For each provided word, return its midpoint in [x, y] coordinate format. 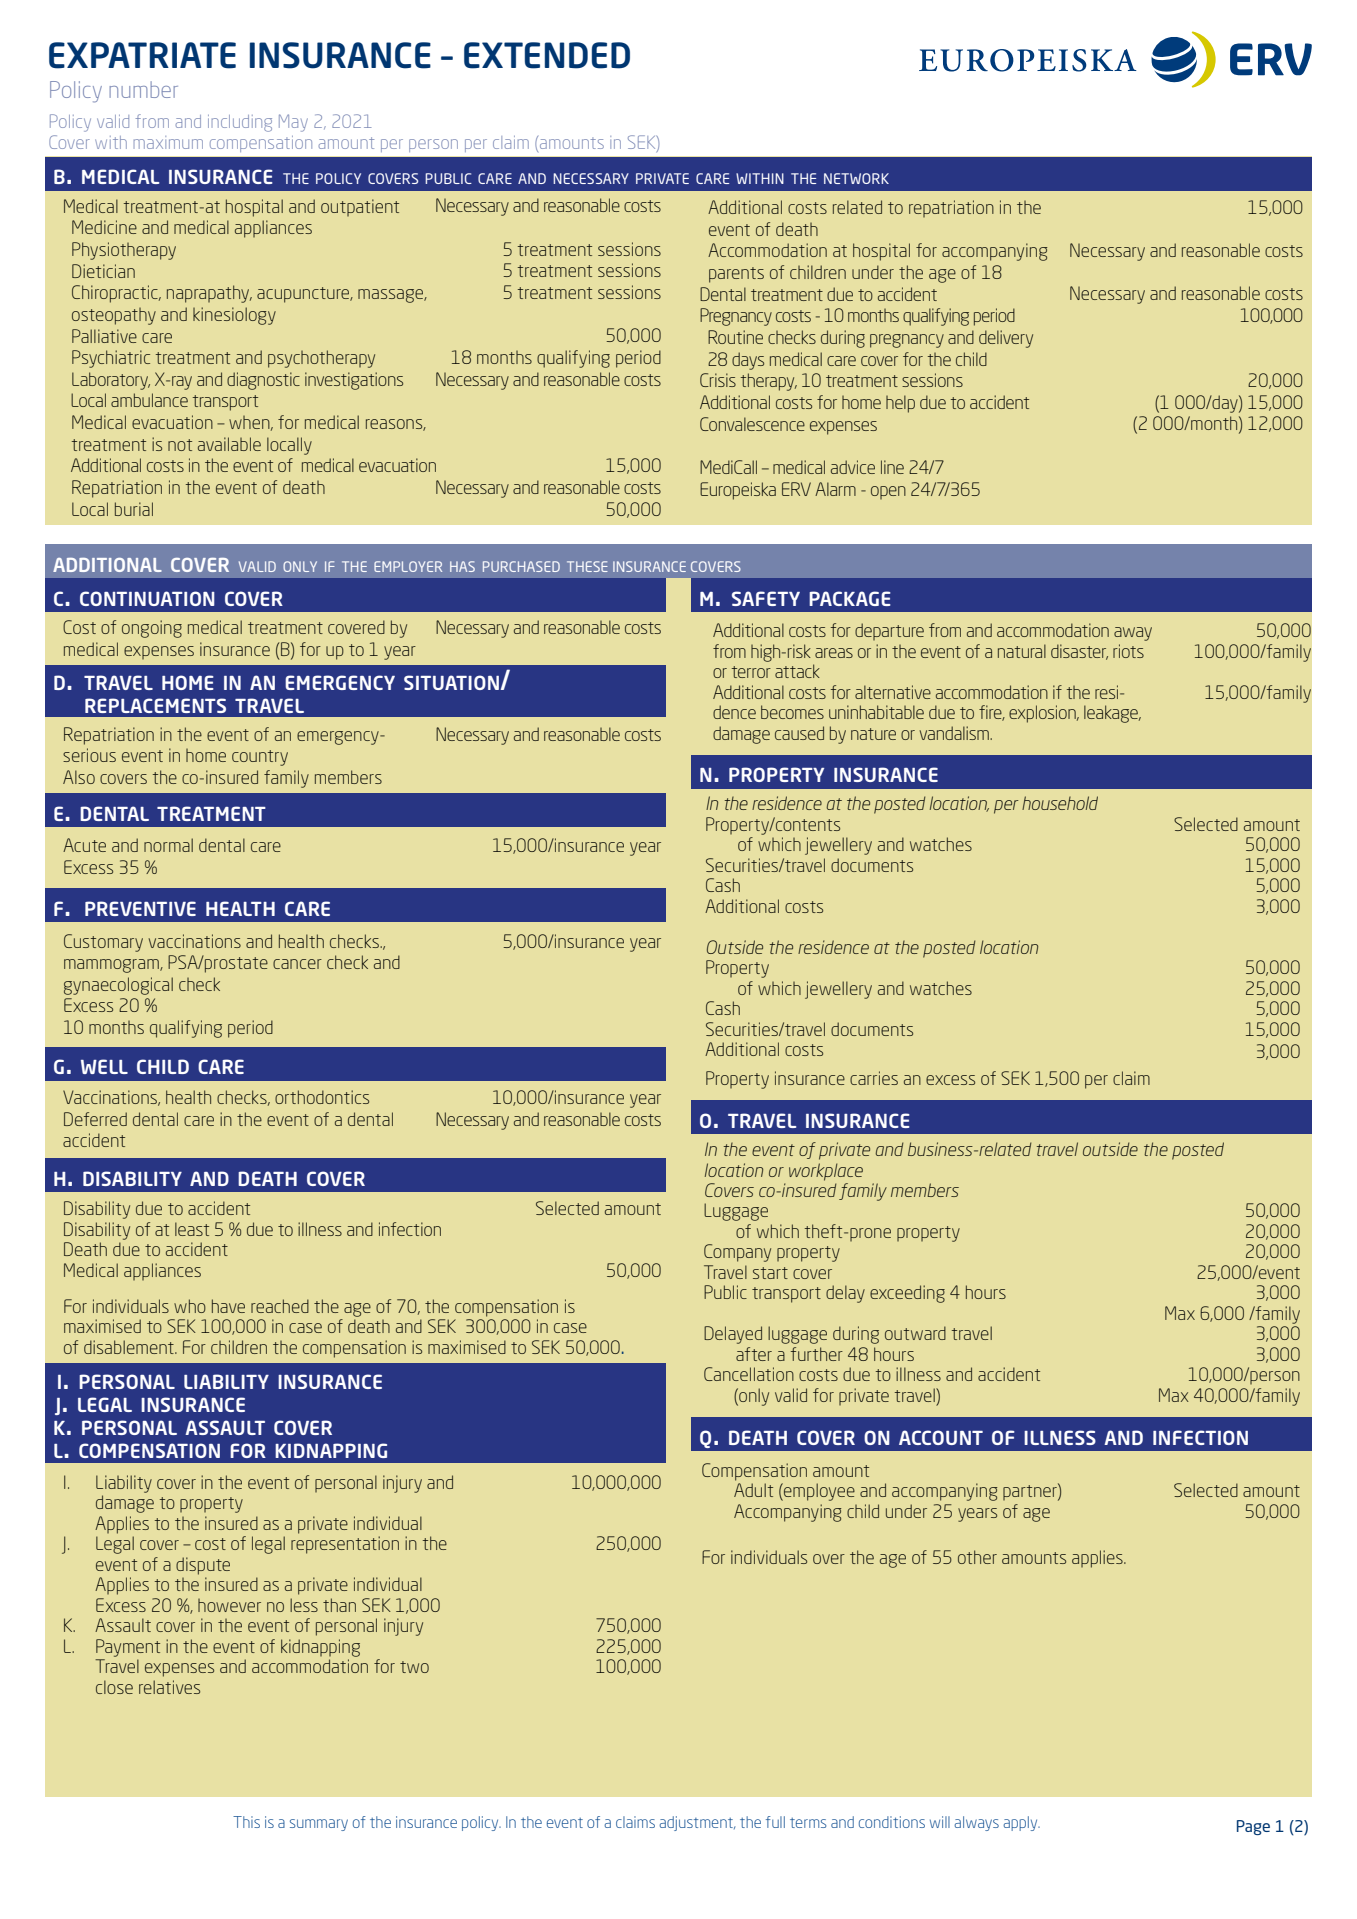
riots [1128, 651]
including [240, 123]
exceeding [907, 1294]
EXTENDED [547, 55]
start [770, 1273]
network [856, 178]
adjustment [697, 1823]
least [192, 1229]
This [246, 1822]
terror [751, 672]
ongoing [152, 629]
